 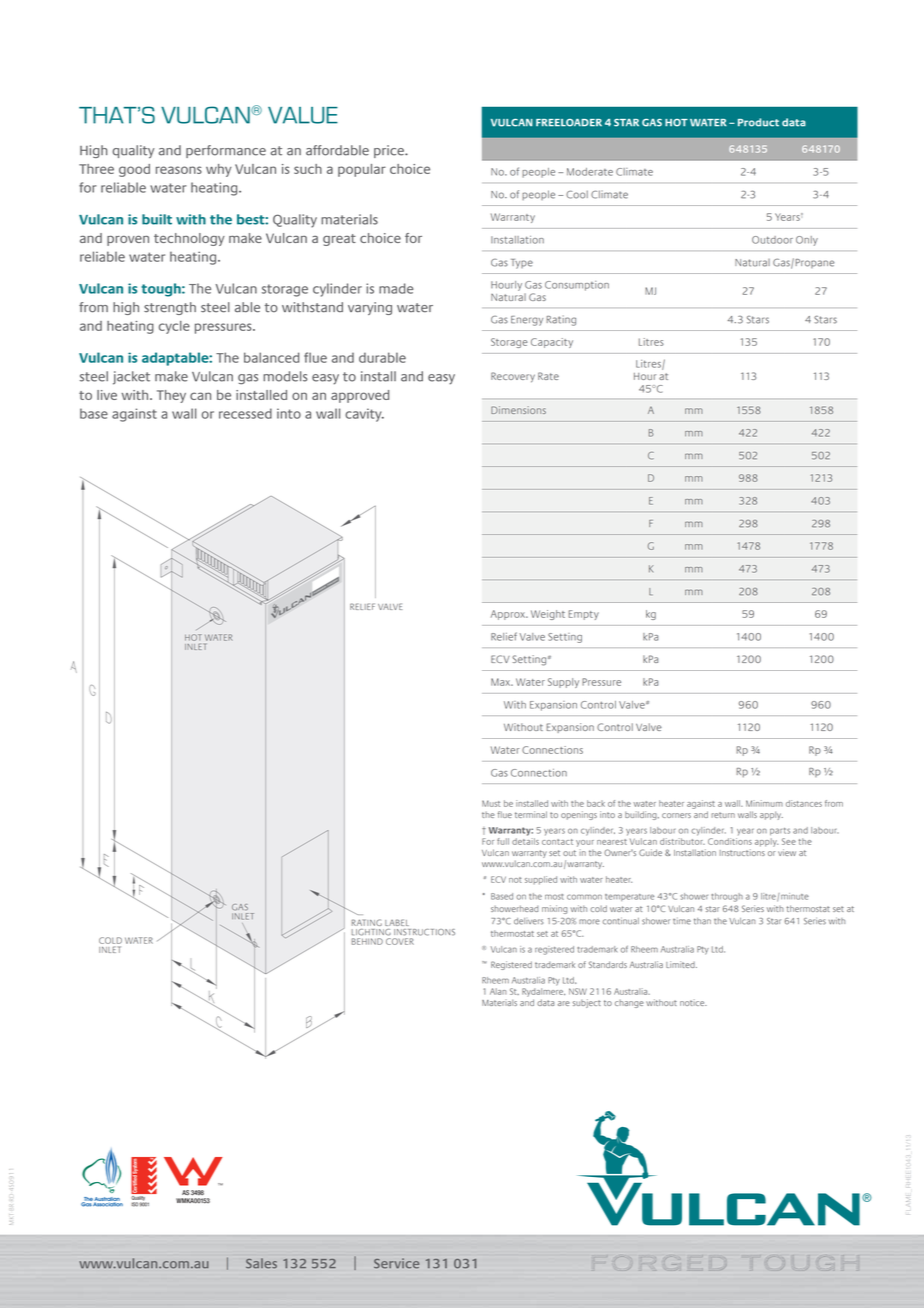 I want to click on Minimum, so click(x=764, y=803).
